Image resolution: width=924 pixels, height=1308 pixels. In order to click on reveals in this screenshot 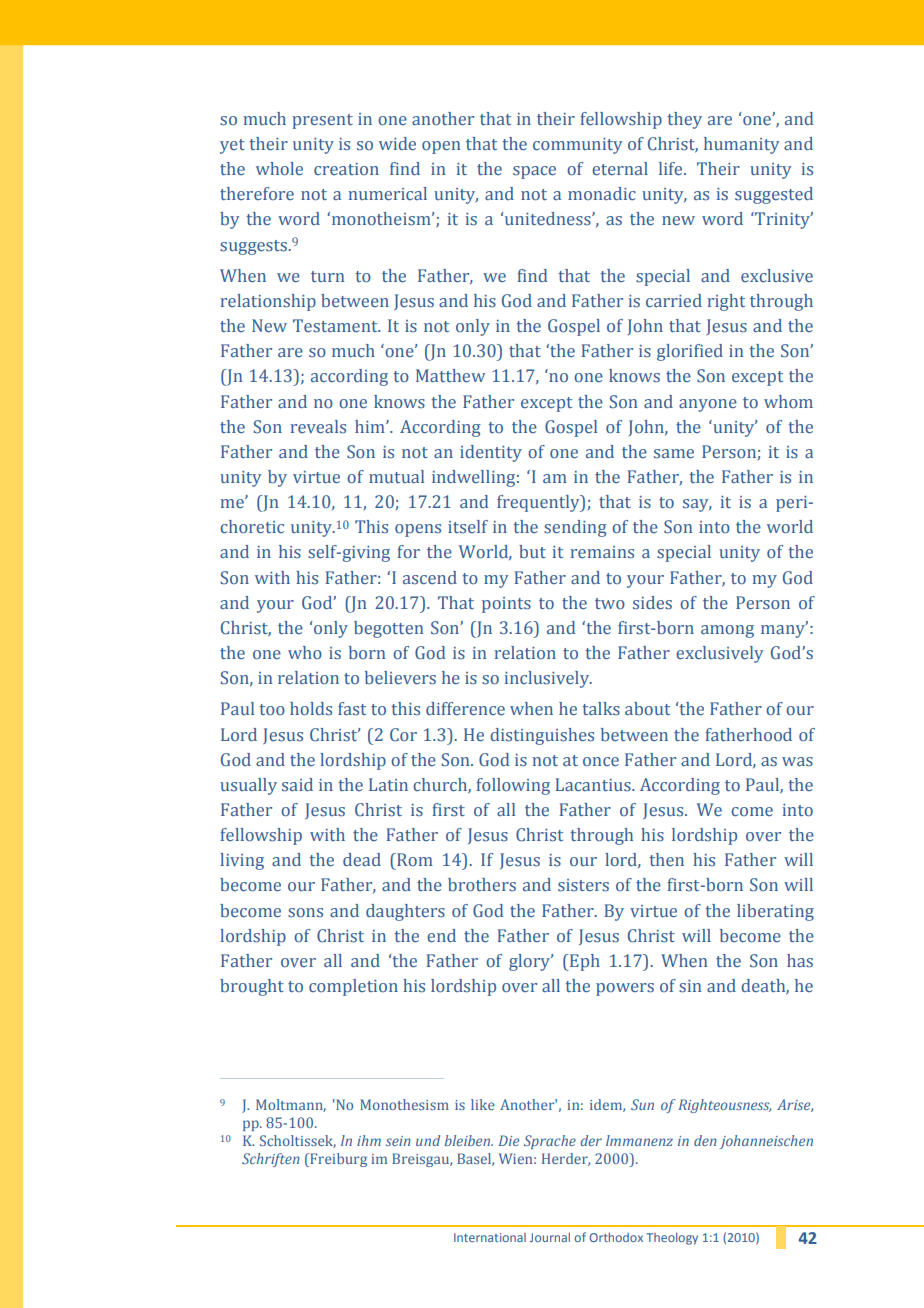, I will do `click(318, 427)`.
